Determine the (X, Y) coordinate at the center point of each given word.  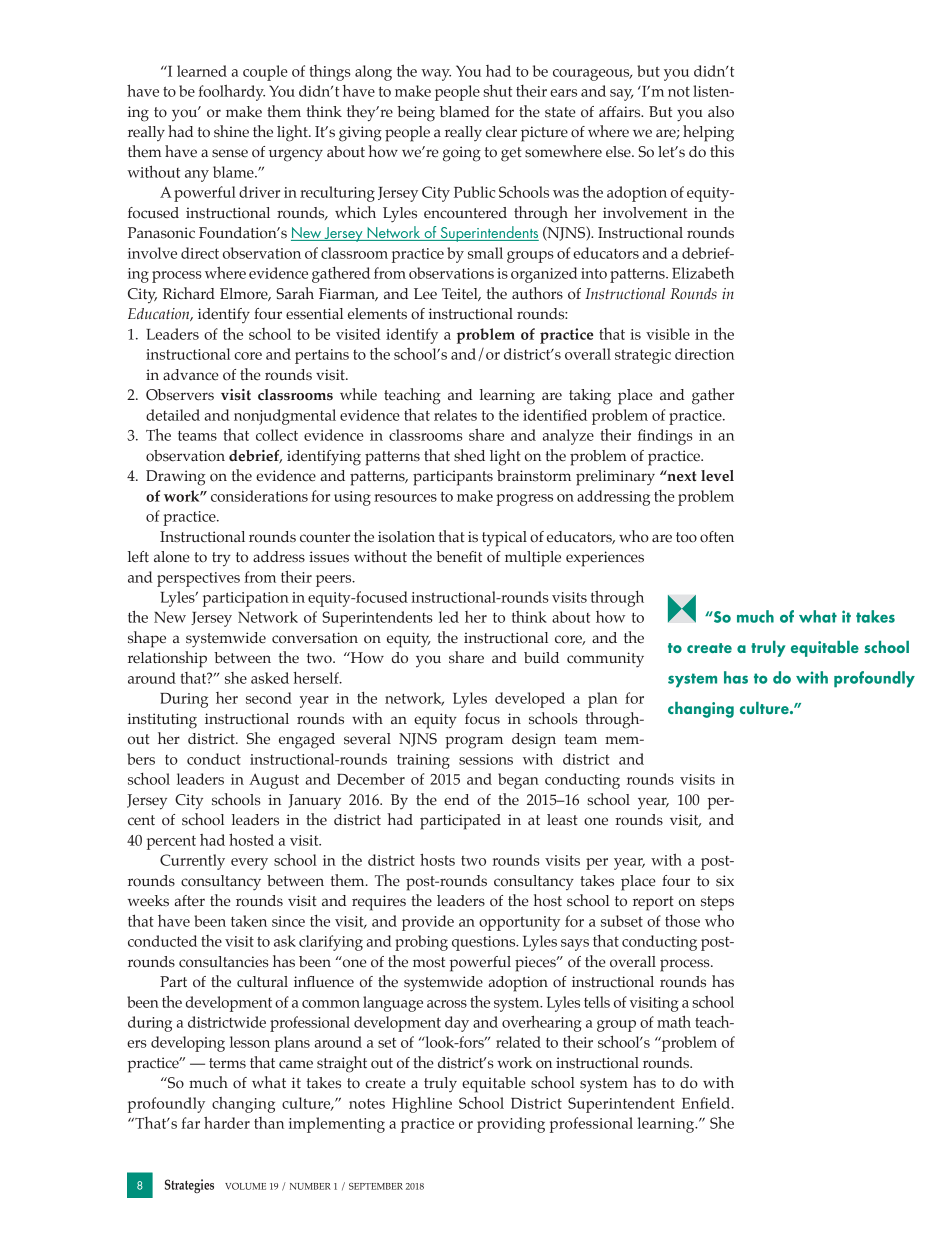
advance (191, 375)
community (605, 660)
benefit (459, 557)
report (653, 903)
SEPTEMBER (376, 1186)
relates (455, 415)
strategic (643, 356)
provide (428, 923)
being (416, 114)
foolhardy (231, 92)
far (190, 1123)
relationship (167, 659)
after (189, 901)
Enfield (707, 1103)
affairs (621, 112)
